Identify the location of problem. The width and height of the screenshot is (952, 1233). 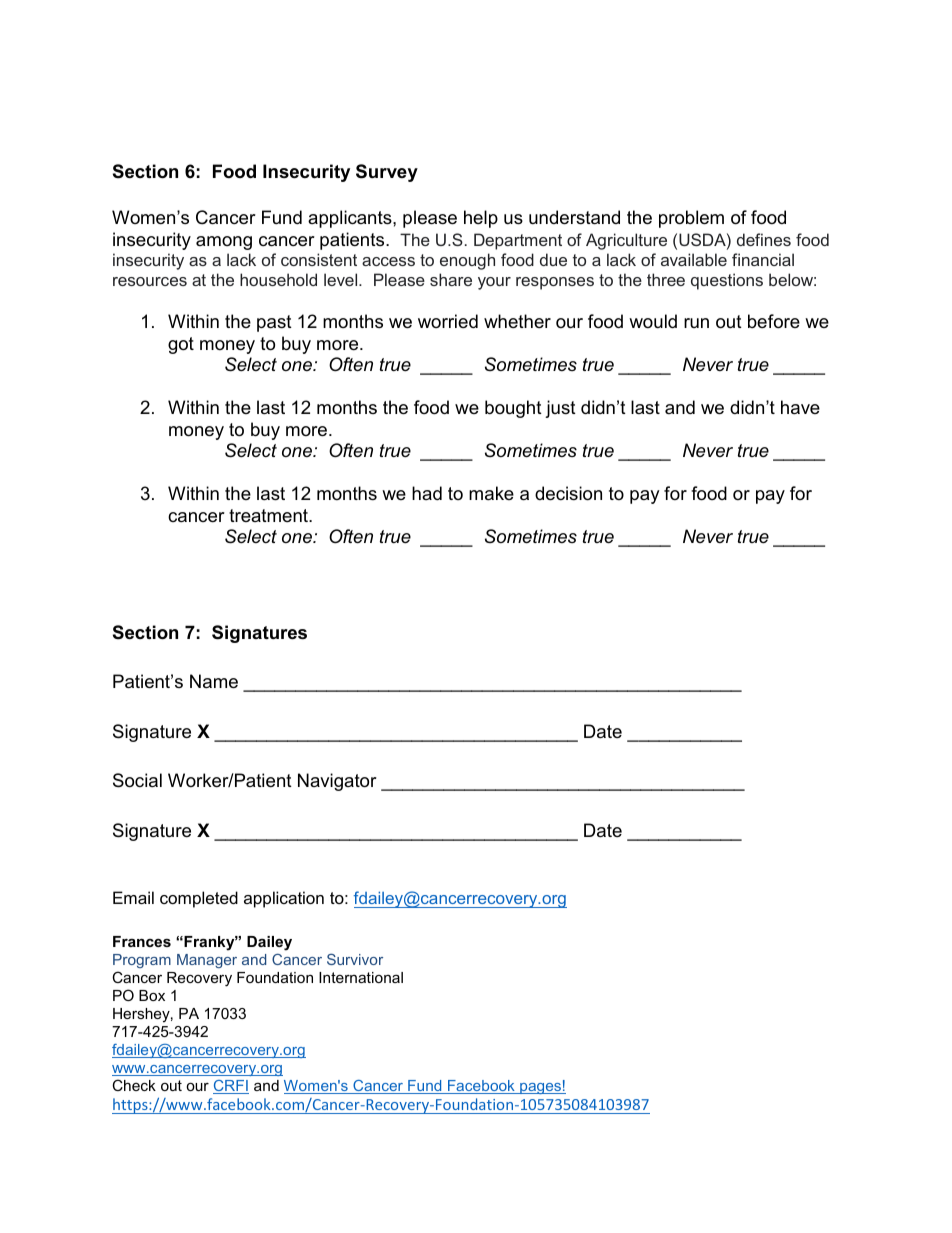
(691, 219).
